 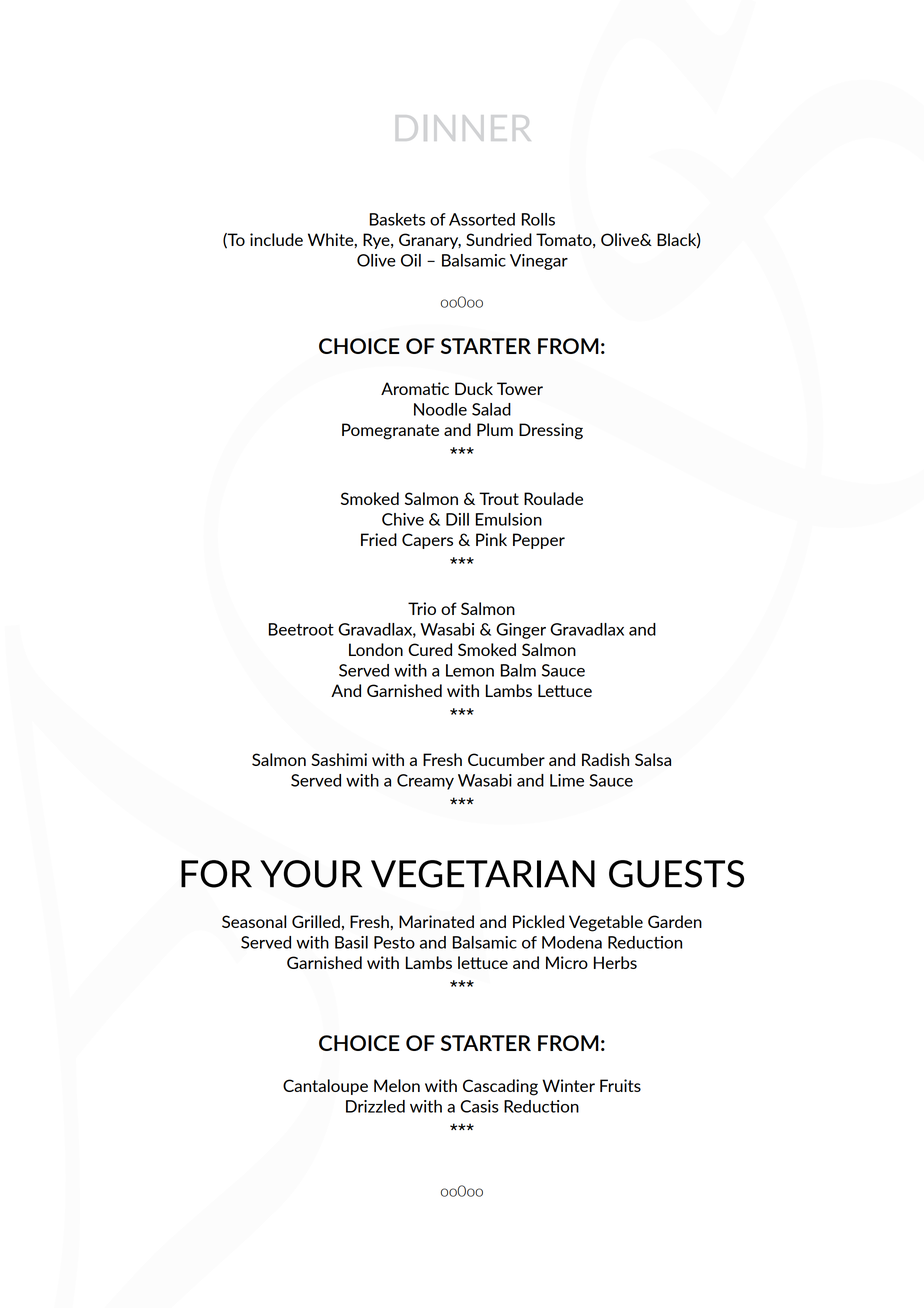 I want to click on Rolls, so click(x=538, y=219).
